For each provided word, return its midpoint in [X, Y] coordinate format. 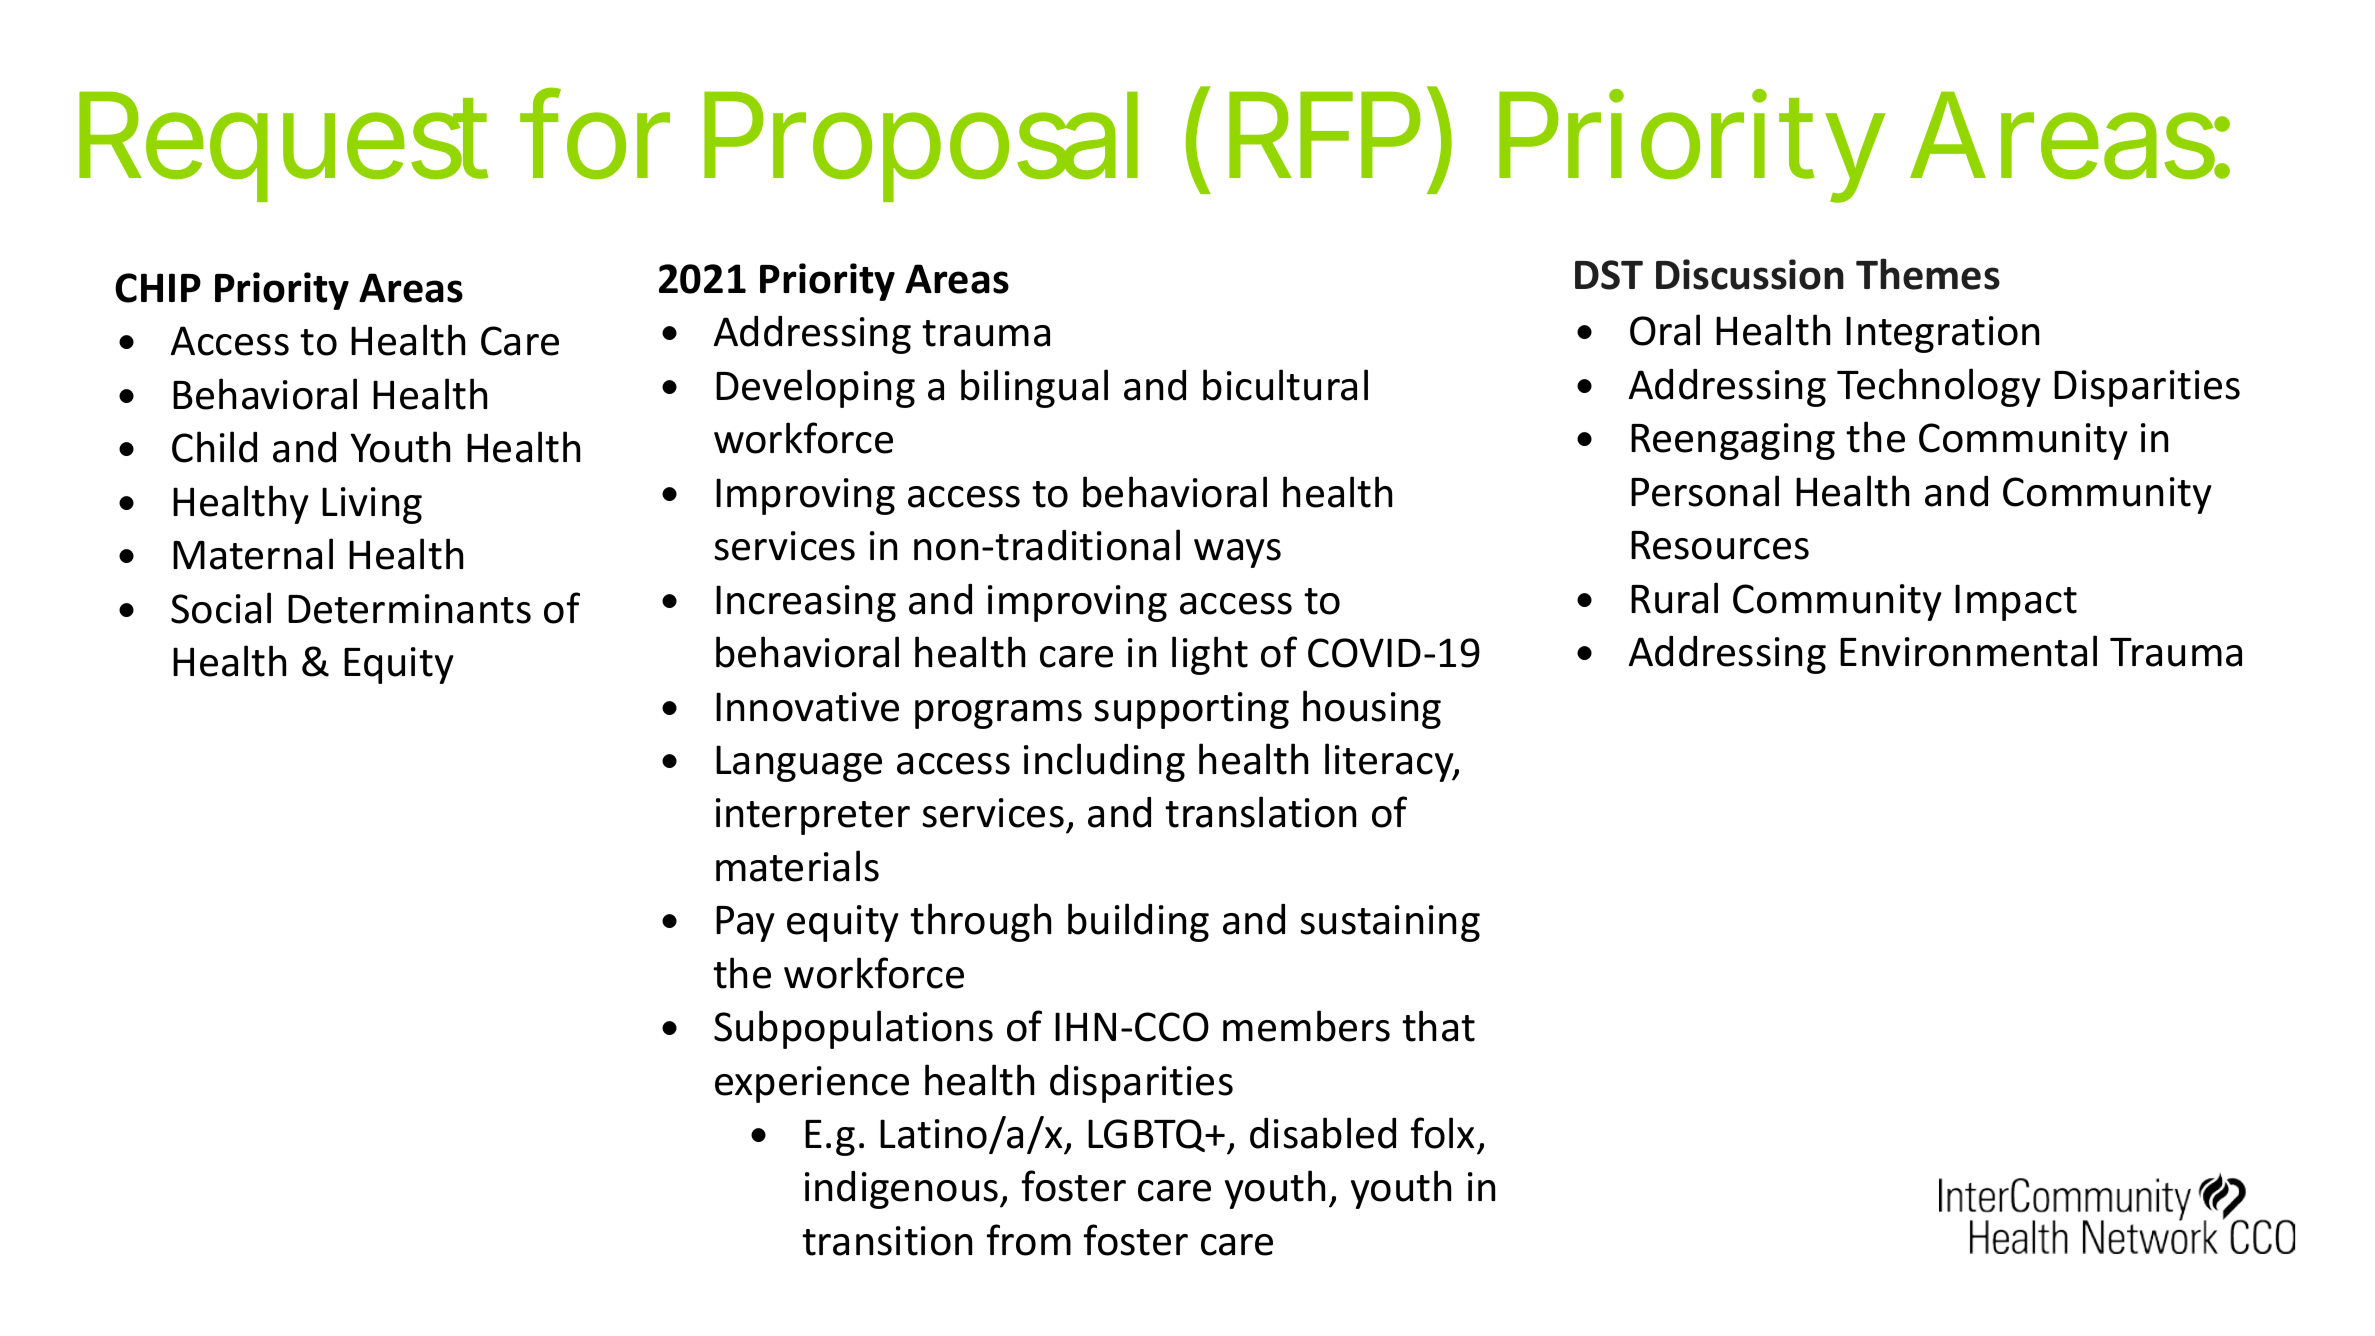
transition [887, 1241]
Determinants [409, 609]
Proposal [921, 148]
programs [998, 714]
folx [1443, 1133]
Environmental [1968, 651]
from [1029, 1240]
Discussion [1750, 274]
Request [283, 149]
